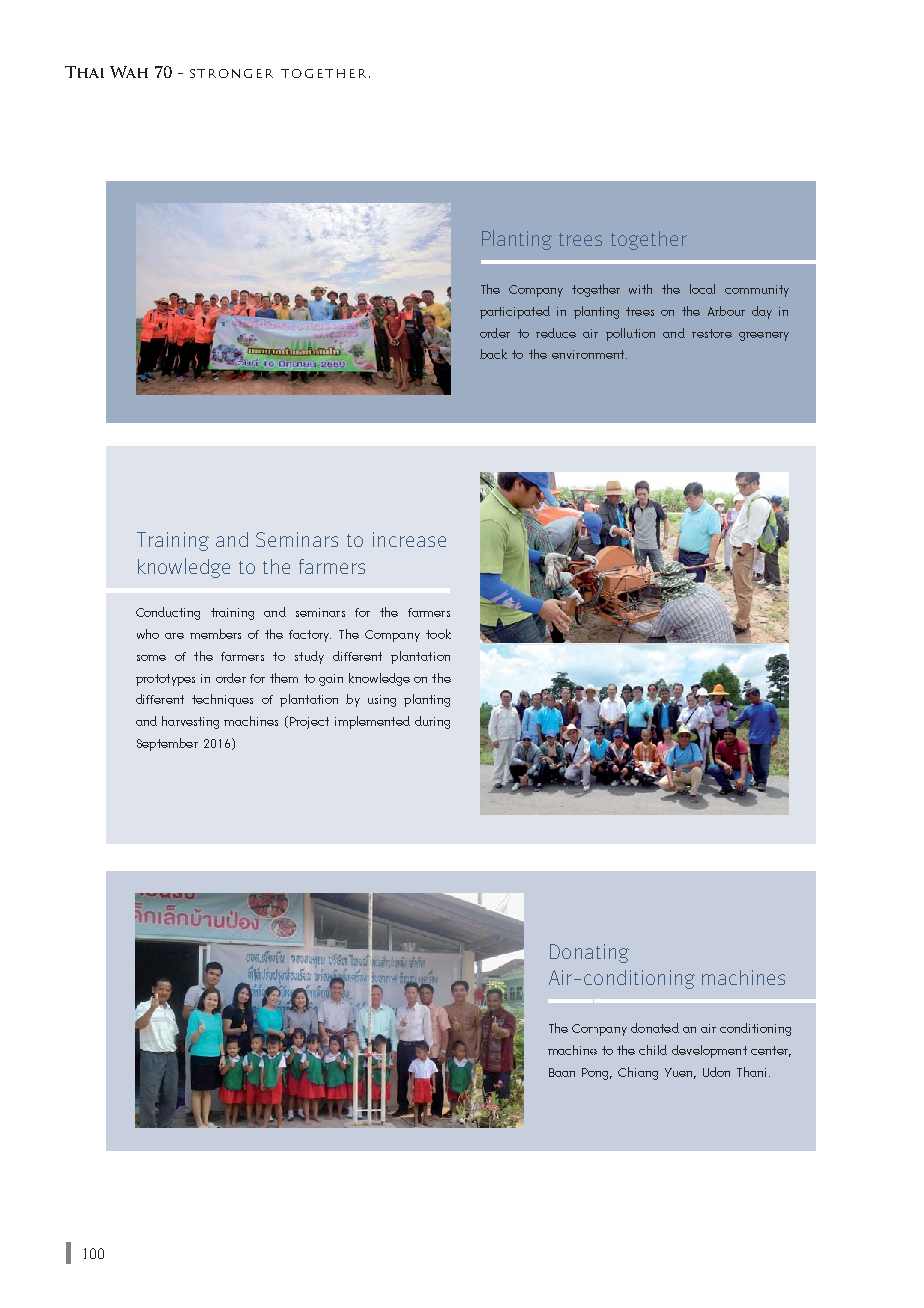 The width and height of the screenshot is (924, 1308). I want to click on participated, so click(515, 312).
